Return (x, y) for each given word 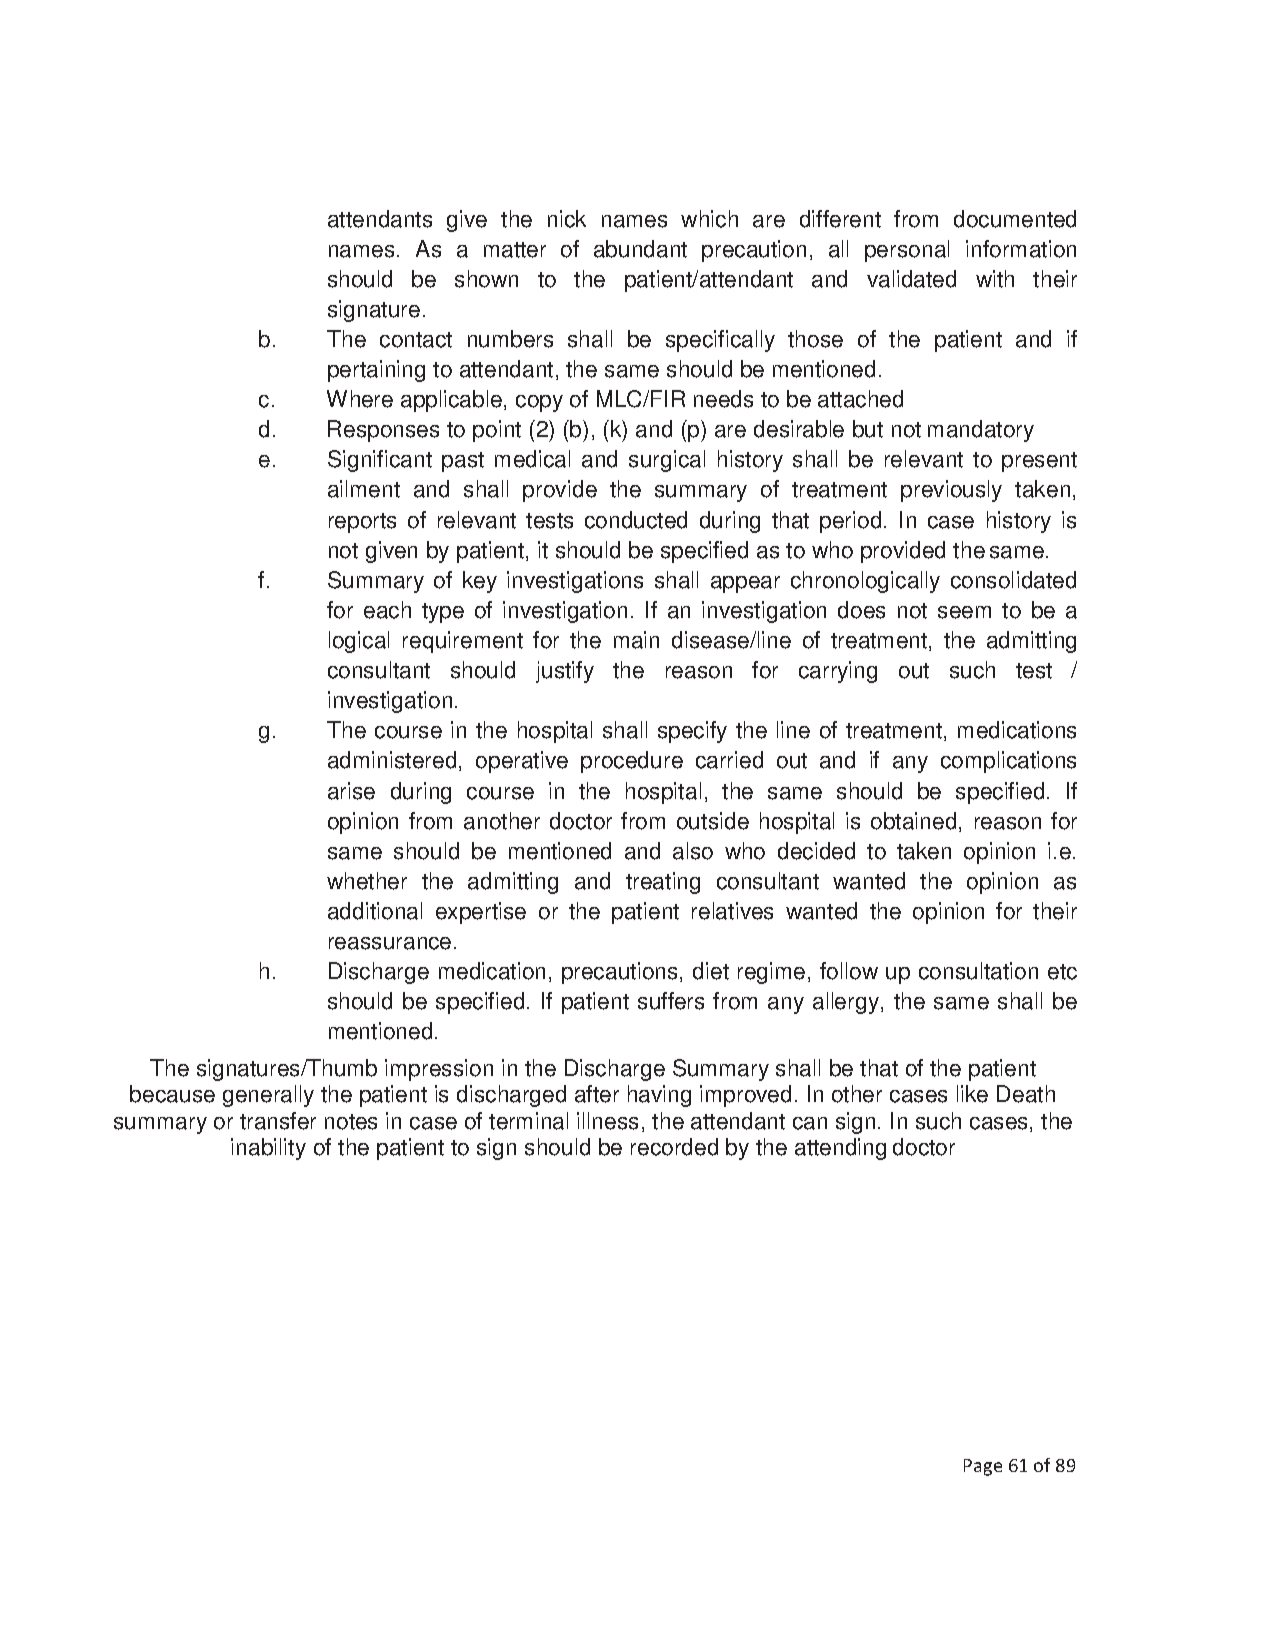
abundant (640, 249)
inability (268, 1149)
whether (367, 881)
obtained (913, 821)
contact (416, 340)
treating (663, 883)
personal (907, 251)
